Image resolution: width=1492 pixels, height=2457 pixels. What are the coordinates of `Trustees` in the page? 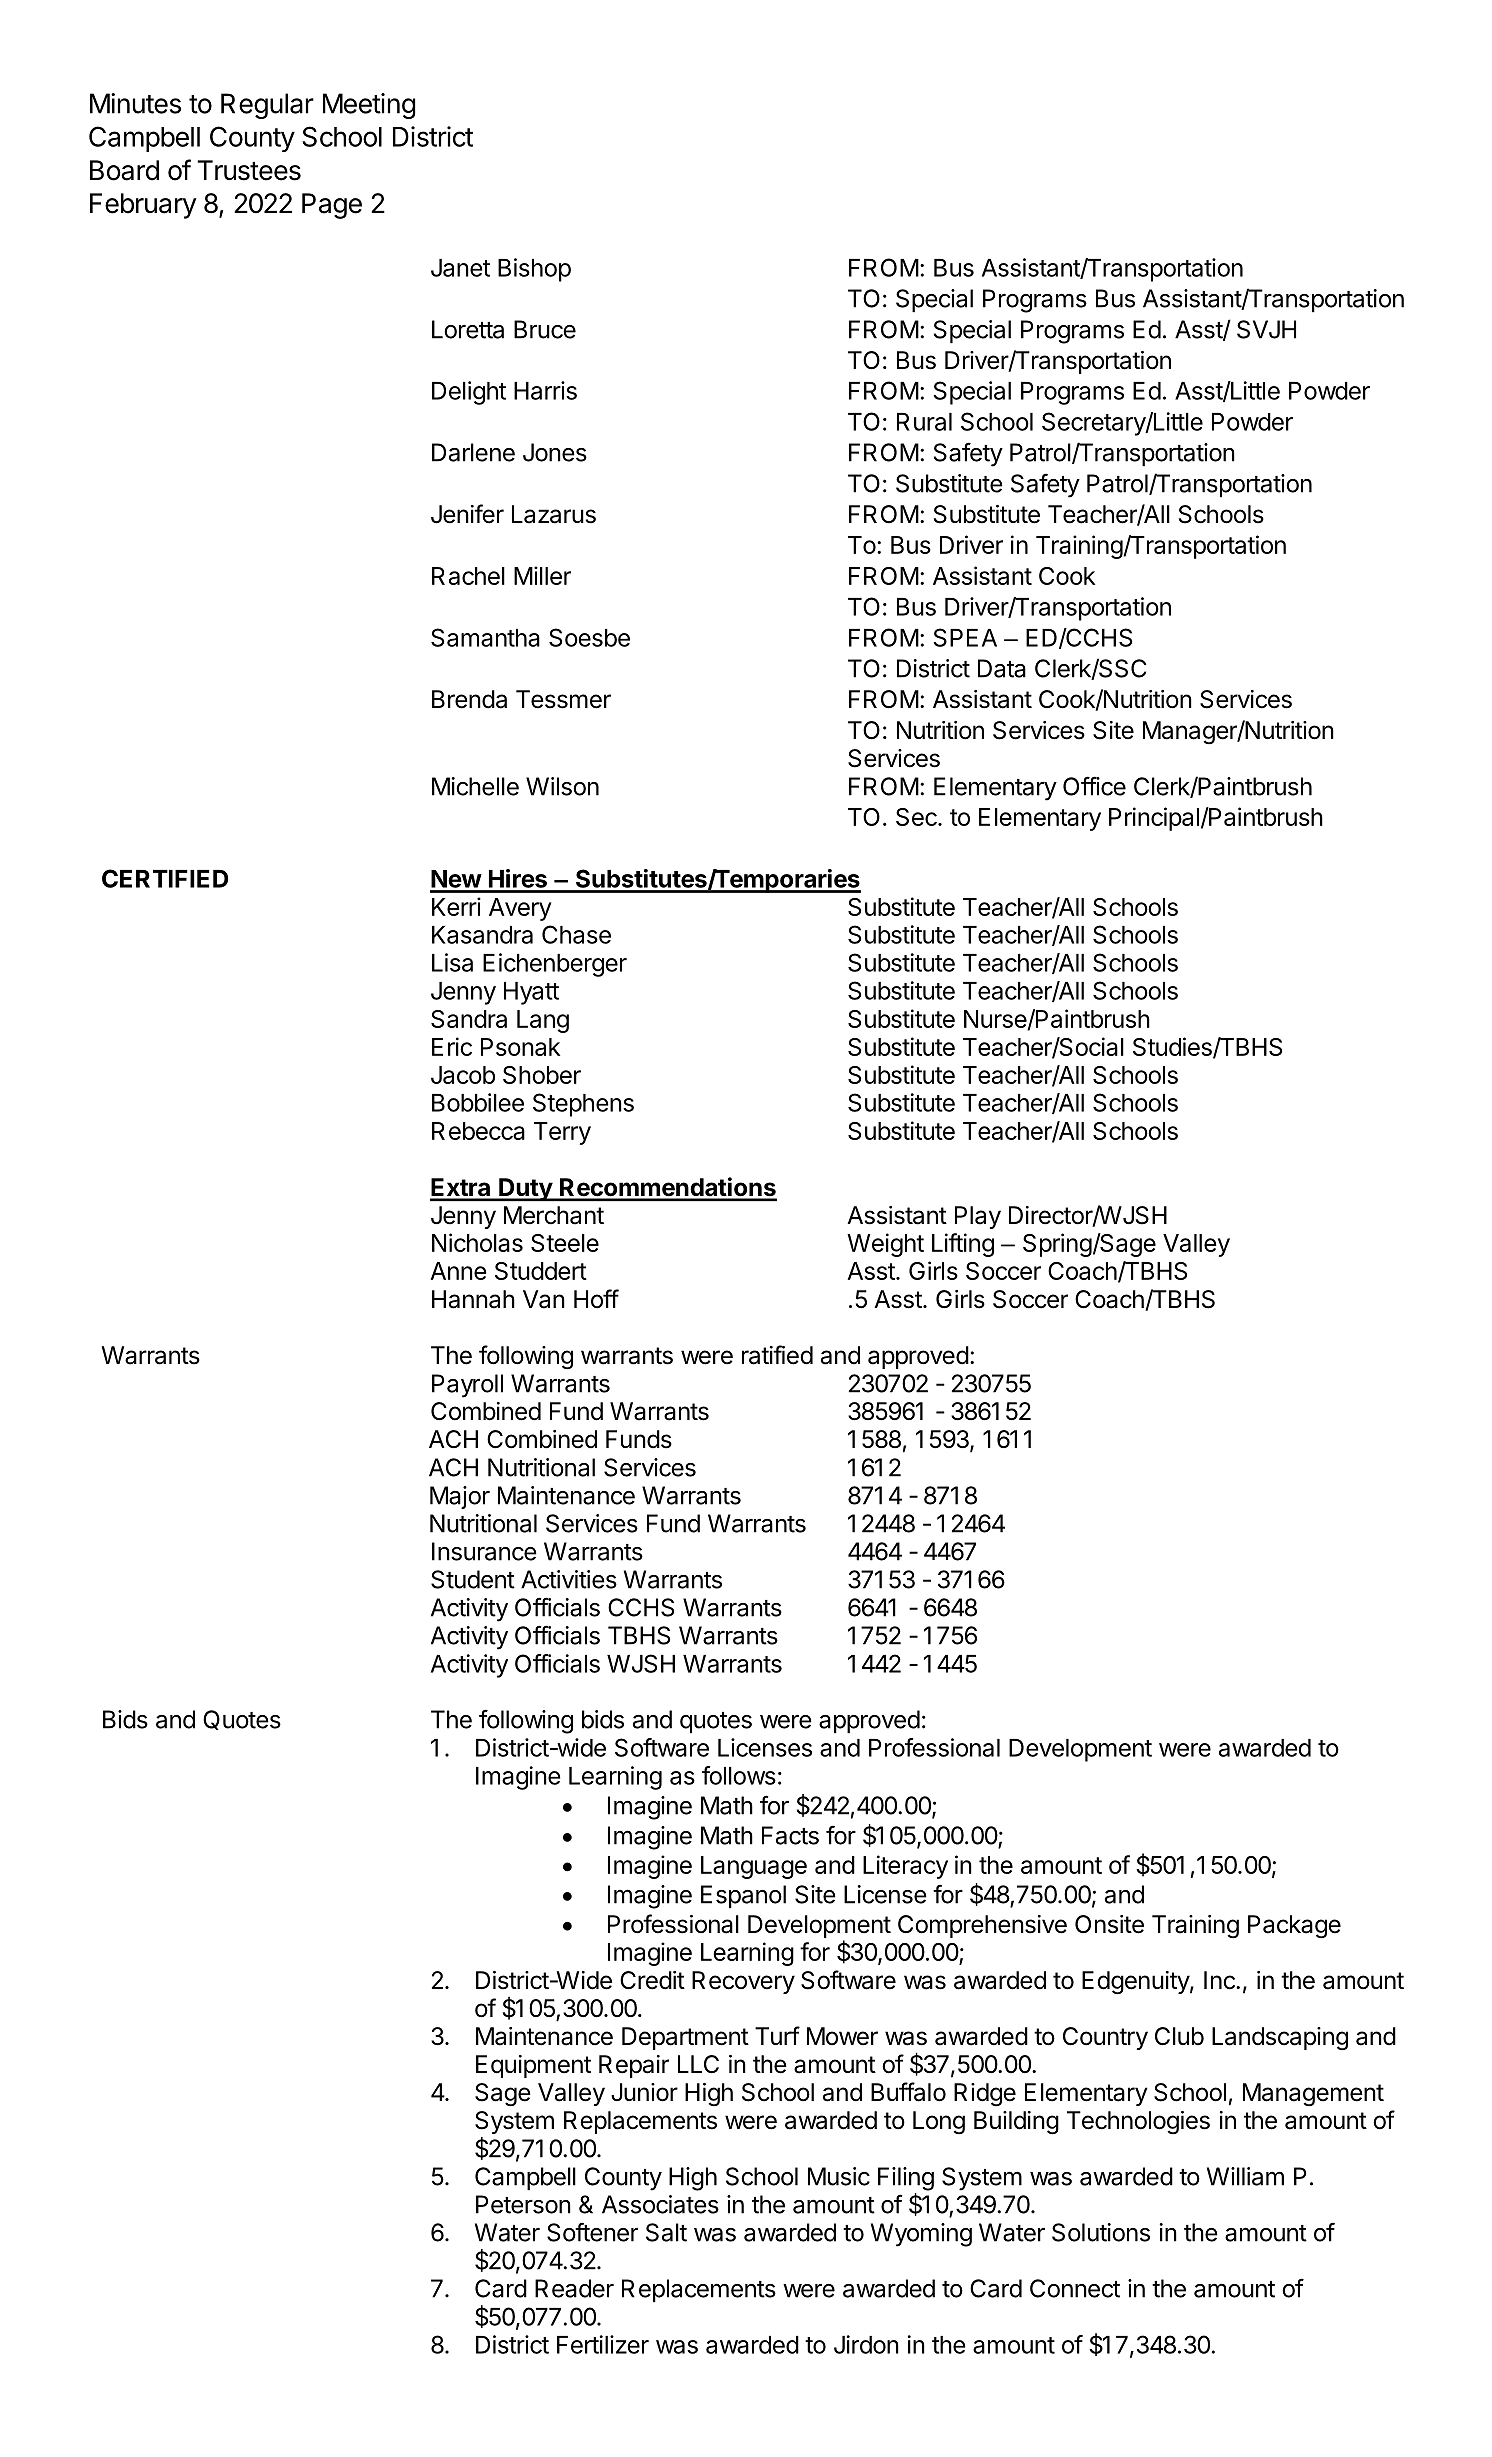 It's located at (249, 170).
